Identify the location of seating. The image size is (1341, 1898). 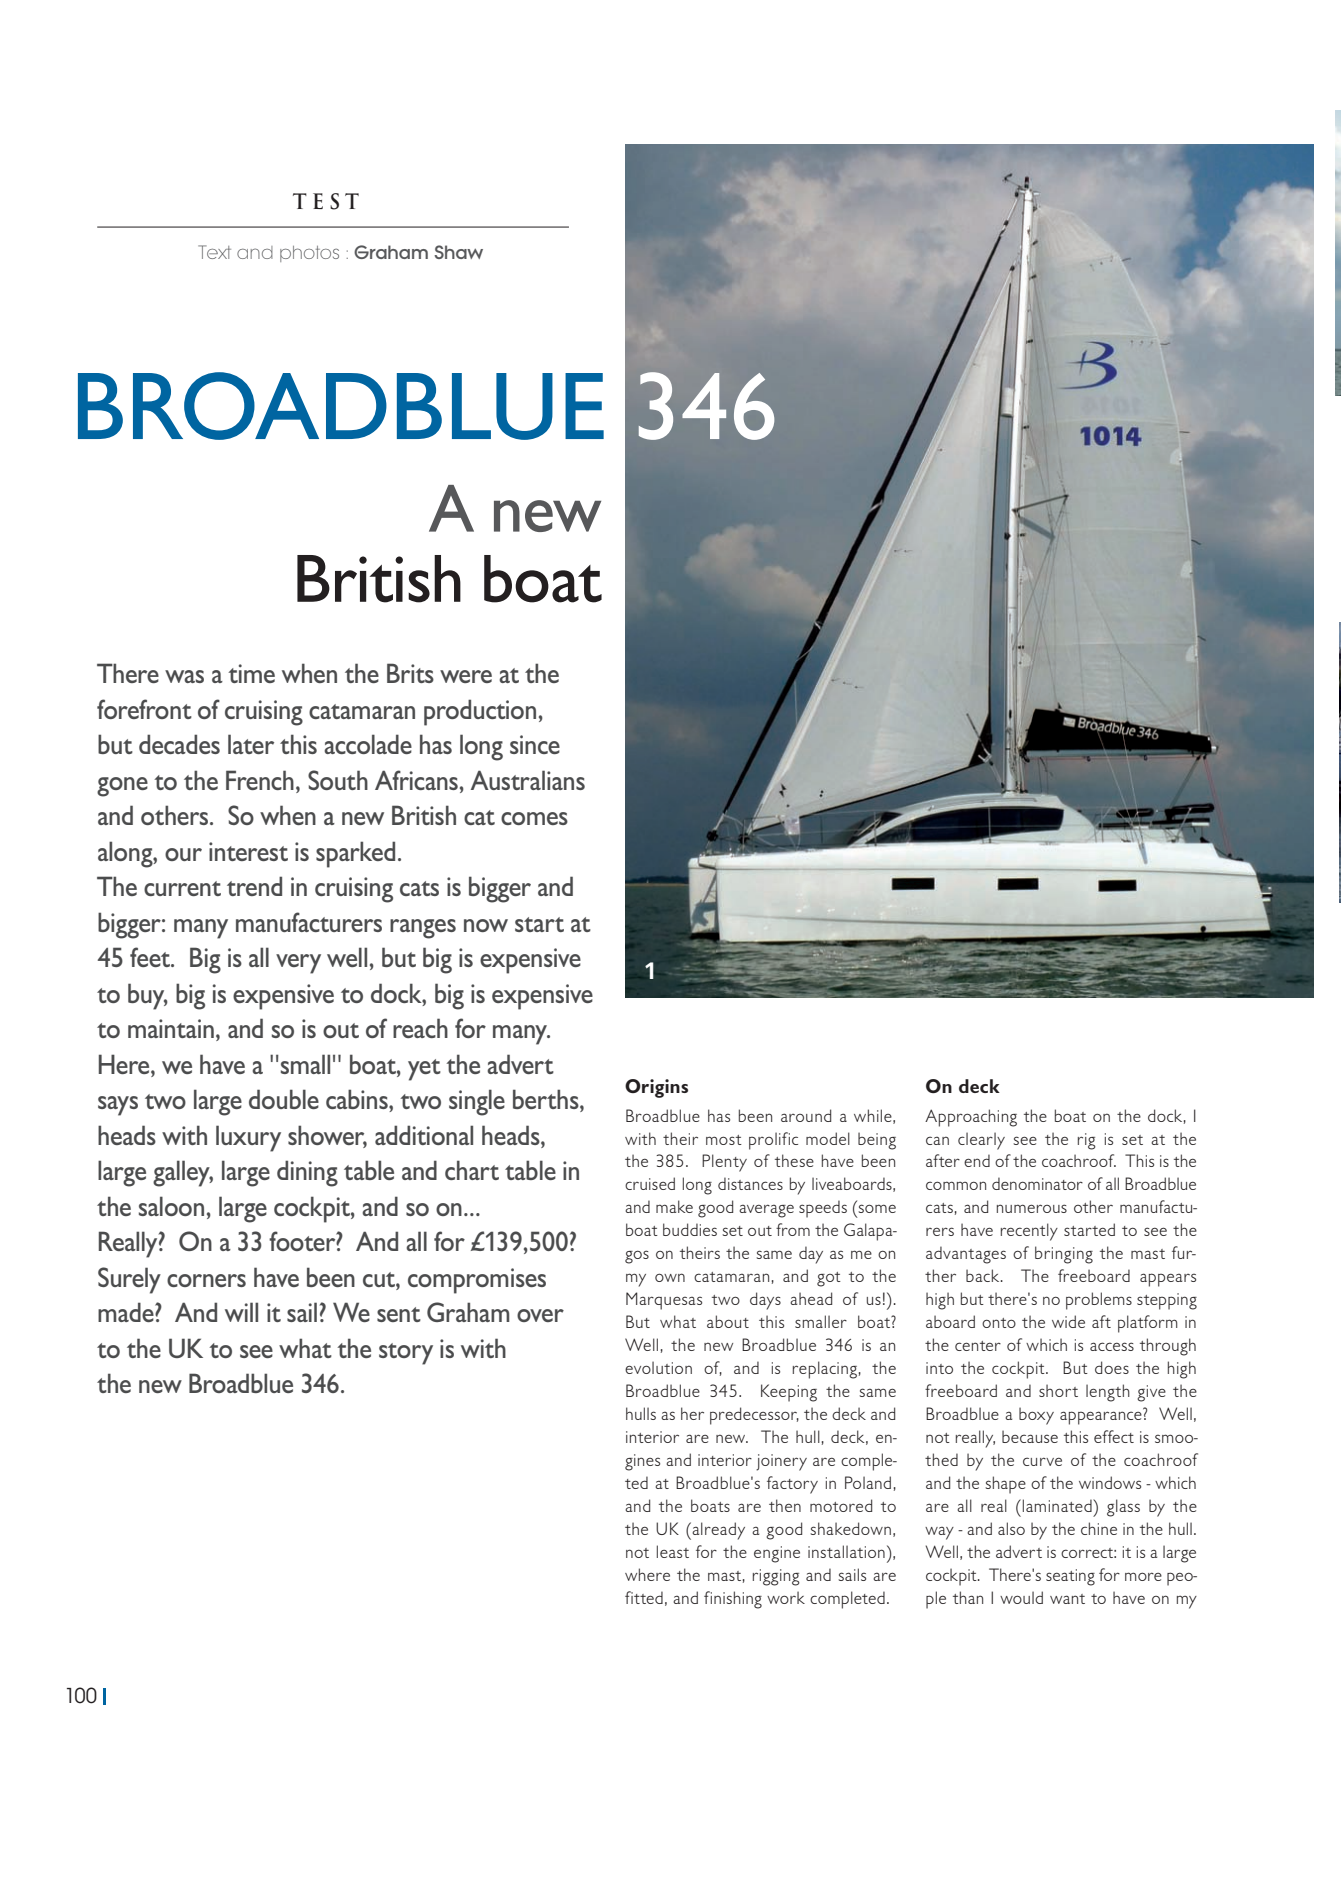
(1070, 1577).
